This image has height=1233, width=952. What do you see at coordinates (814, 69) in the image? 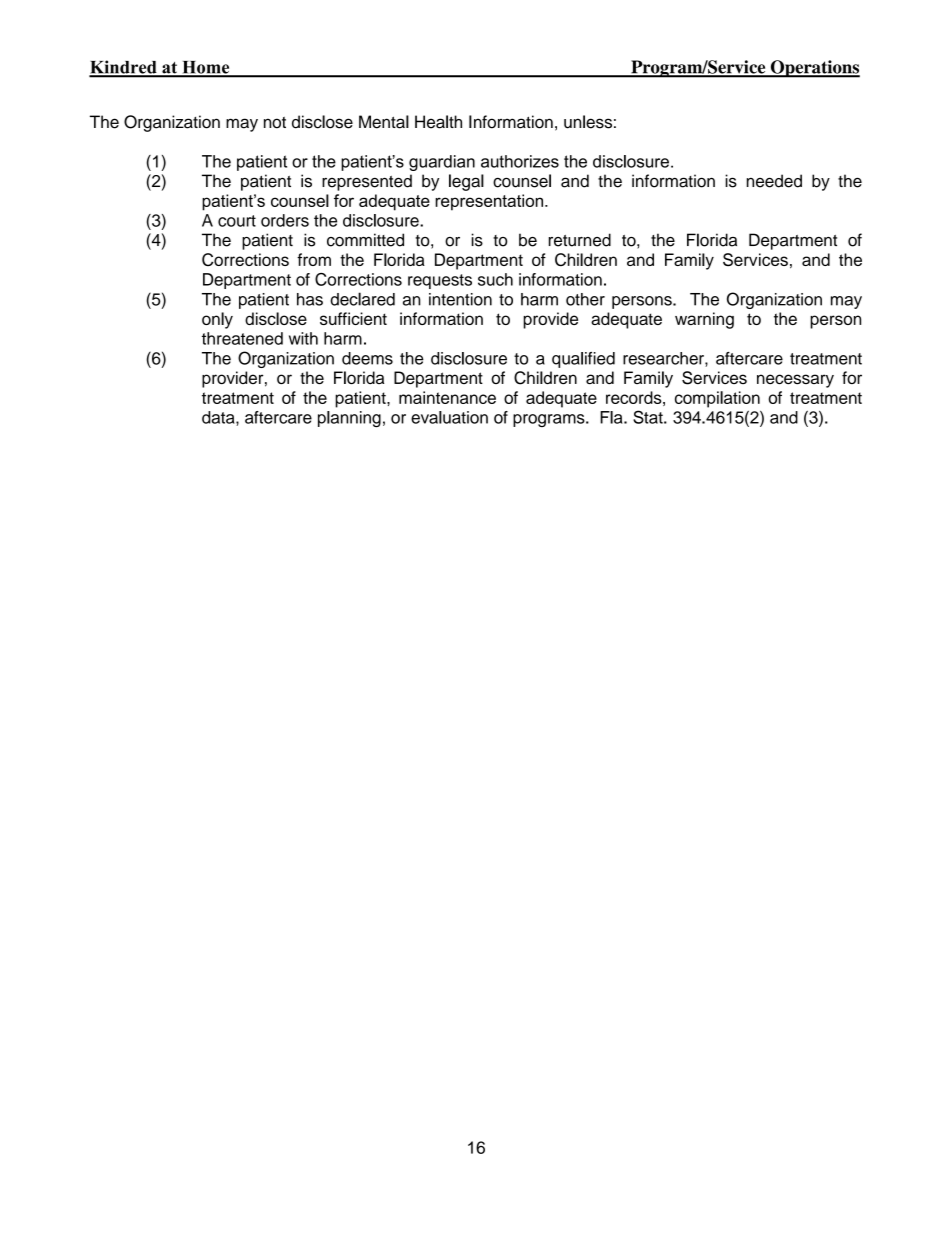
I see `Operations` at bounding box center [814, 69].
